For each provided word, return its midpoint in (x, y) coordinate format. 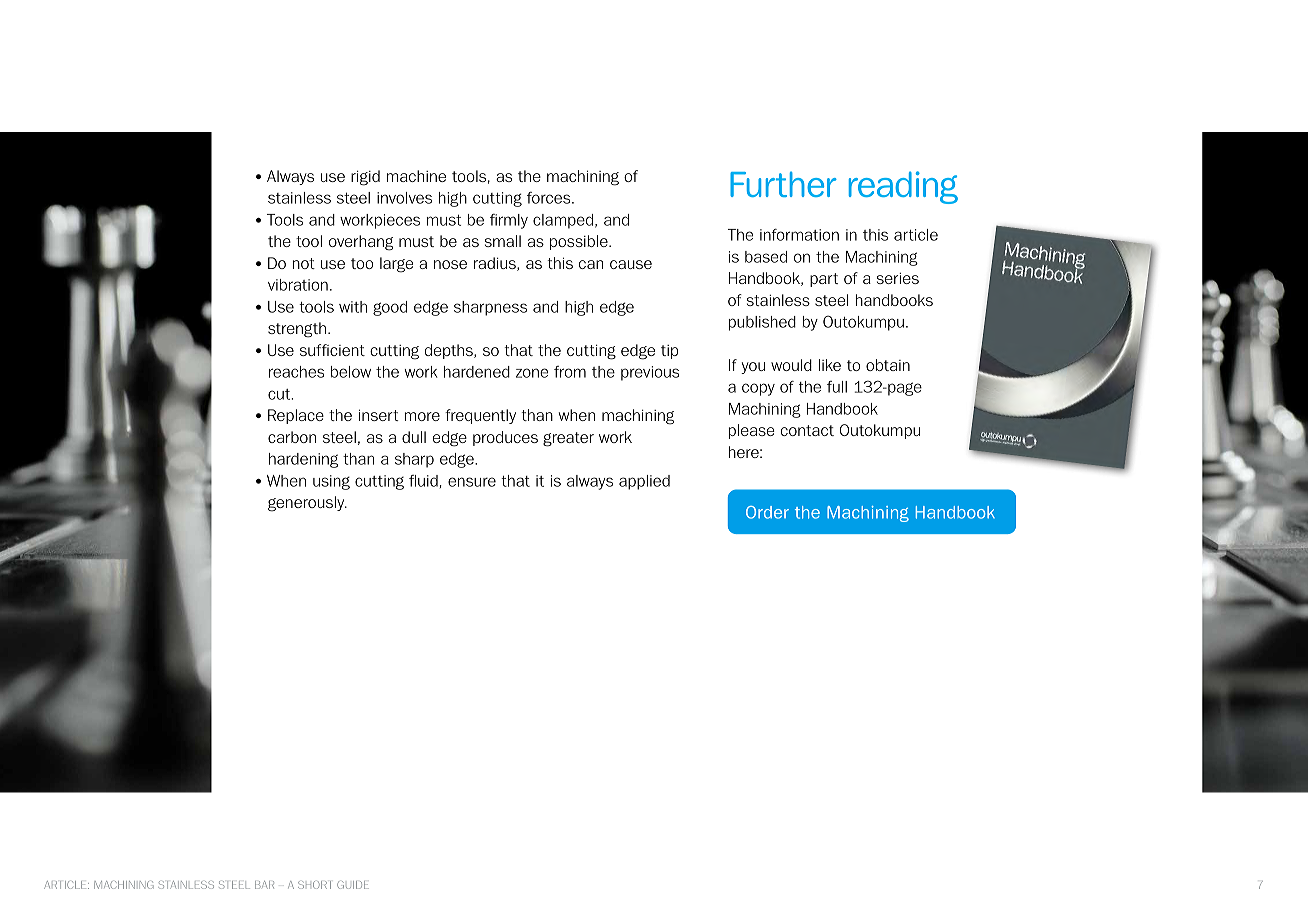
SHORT (314, 885)
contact (807, 430)
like (830, 365)
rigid (365, 178)
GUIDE (353, 885)
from (570, 372)
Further (783, 184)
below (351, 372)
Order (767, 512)
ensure (472, 482)
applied (644, 482)
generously (307, 504)
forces (550, 198)
